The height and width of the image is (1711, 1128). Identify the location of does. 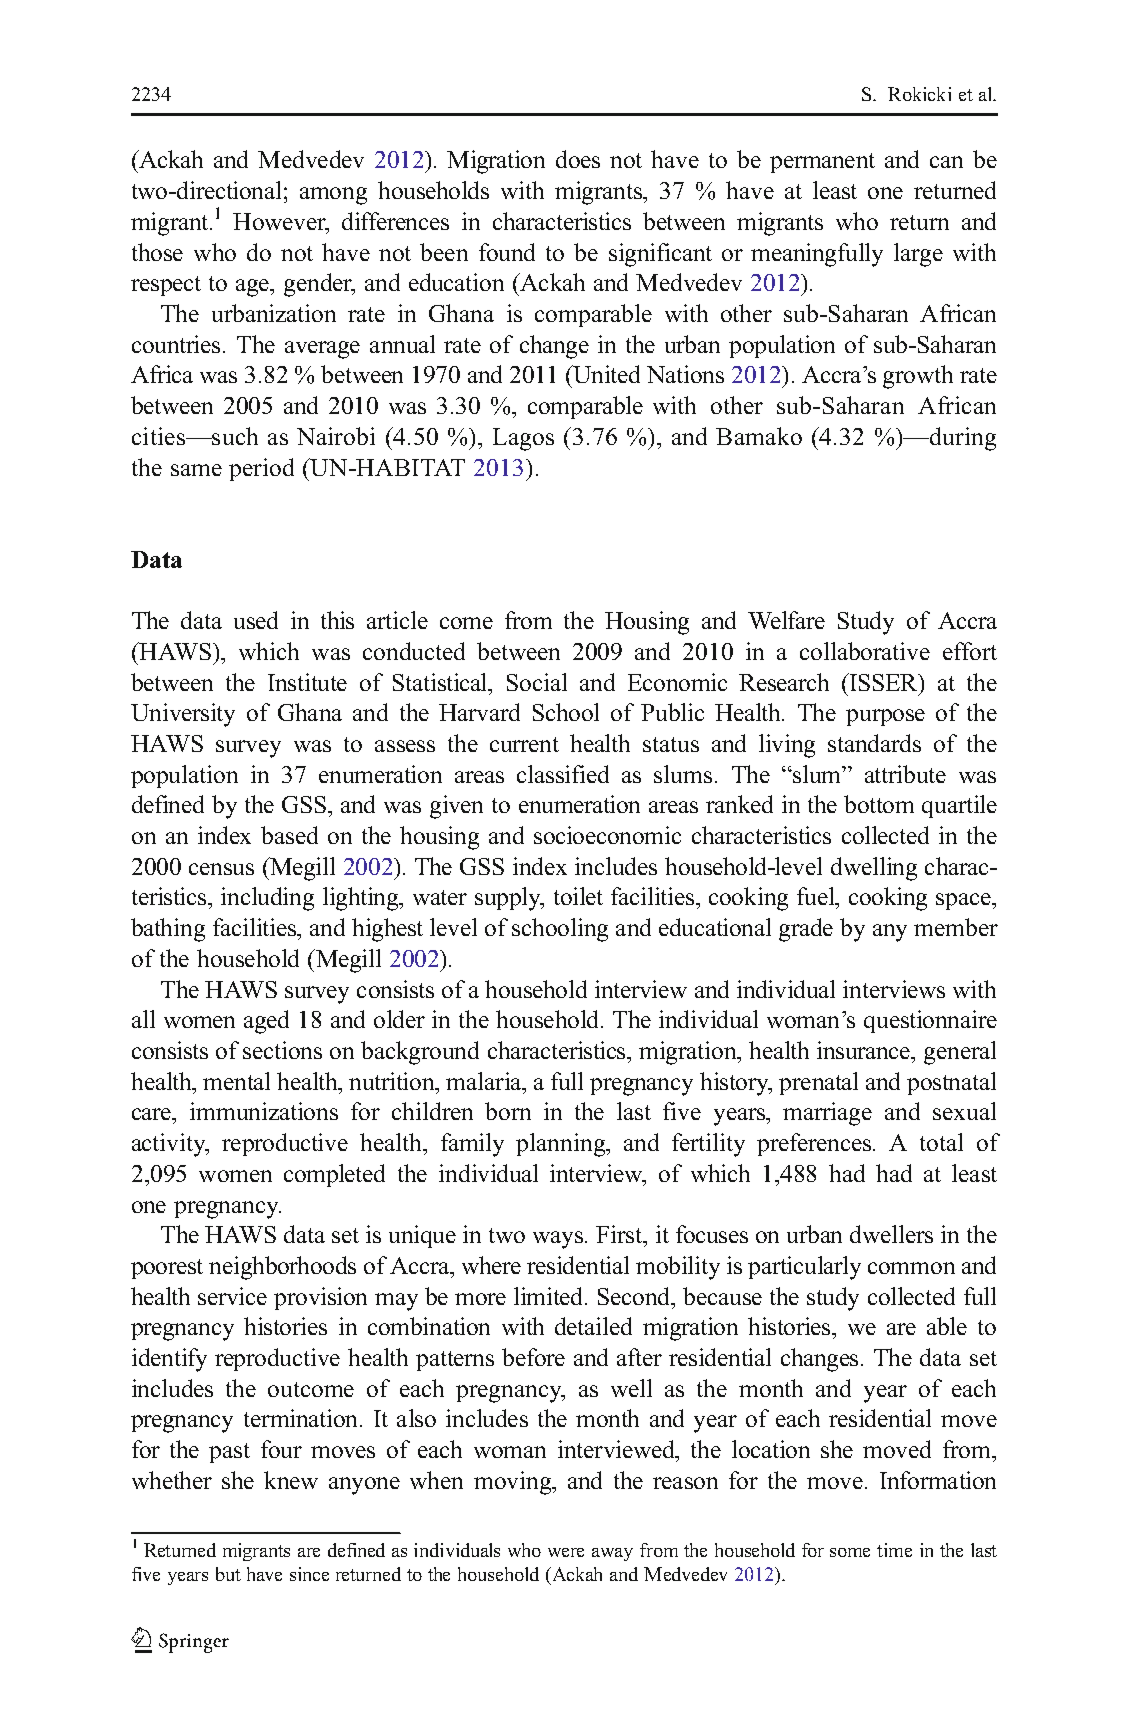
(578, 159).
